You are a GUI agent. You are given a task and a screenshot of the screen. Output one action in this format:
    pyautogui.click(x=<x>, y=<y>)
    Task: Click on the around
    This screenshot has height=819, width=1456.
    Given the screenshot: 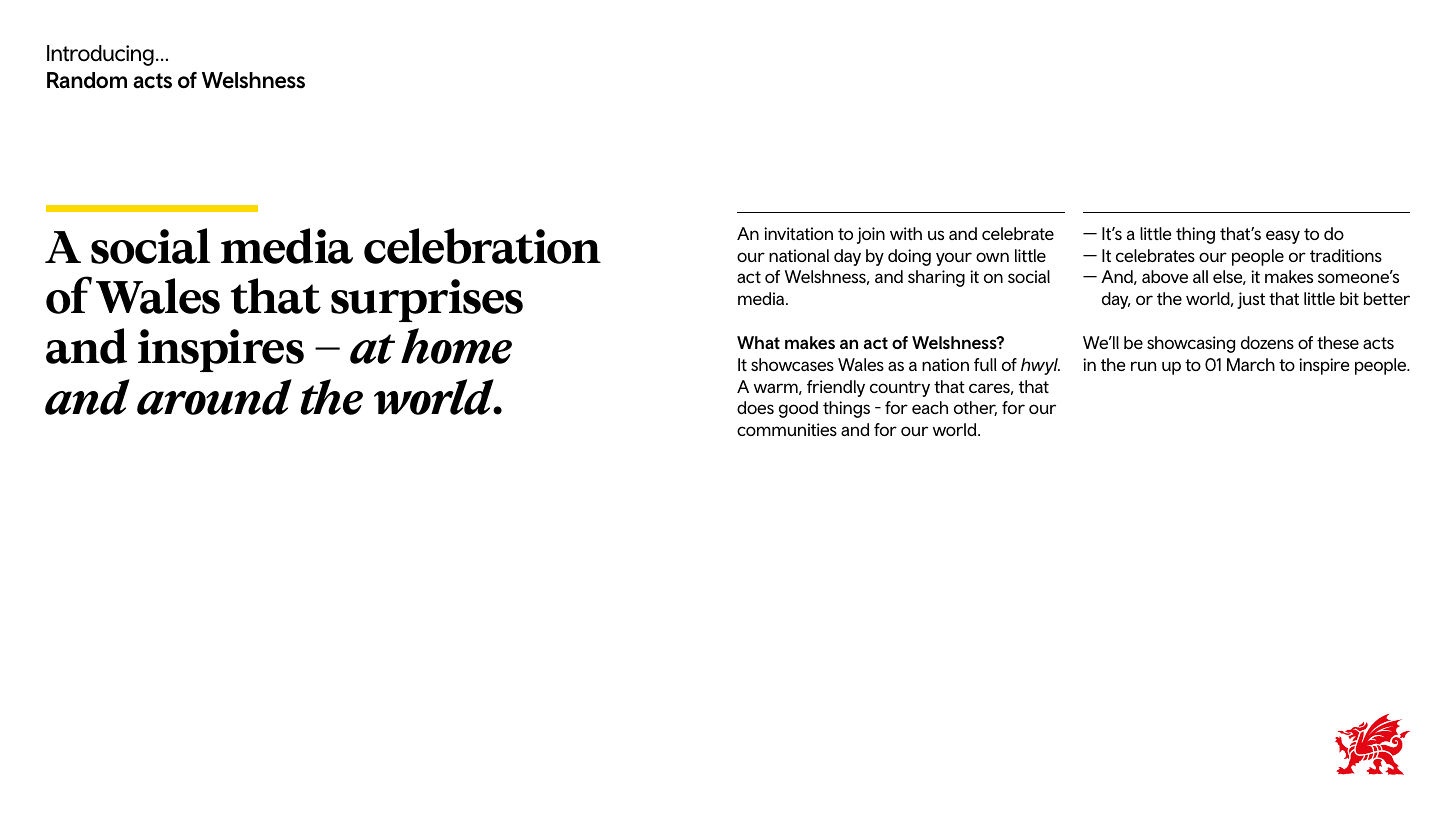 What is the action you would take?
    pyautogui.click(x=214, y=397)
